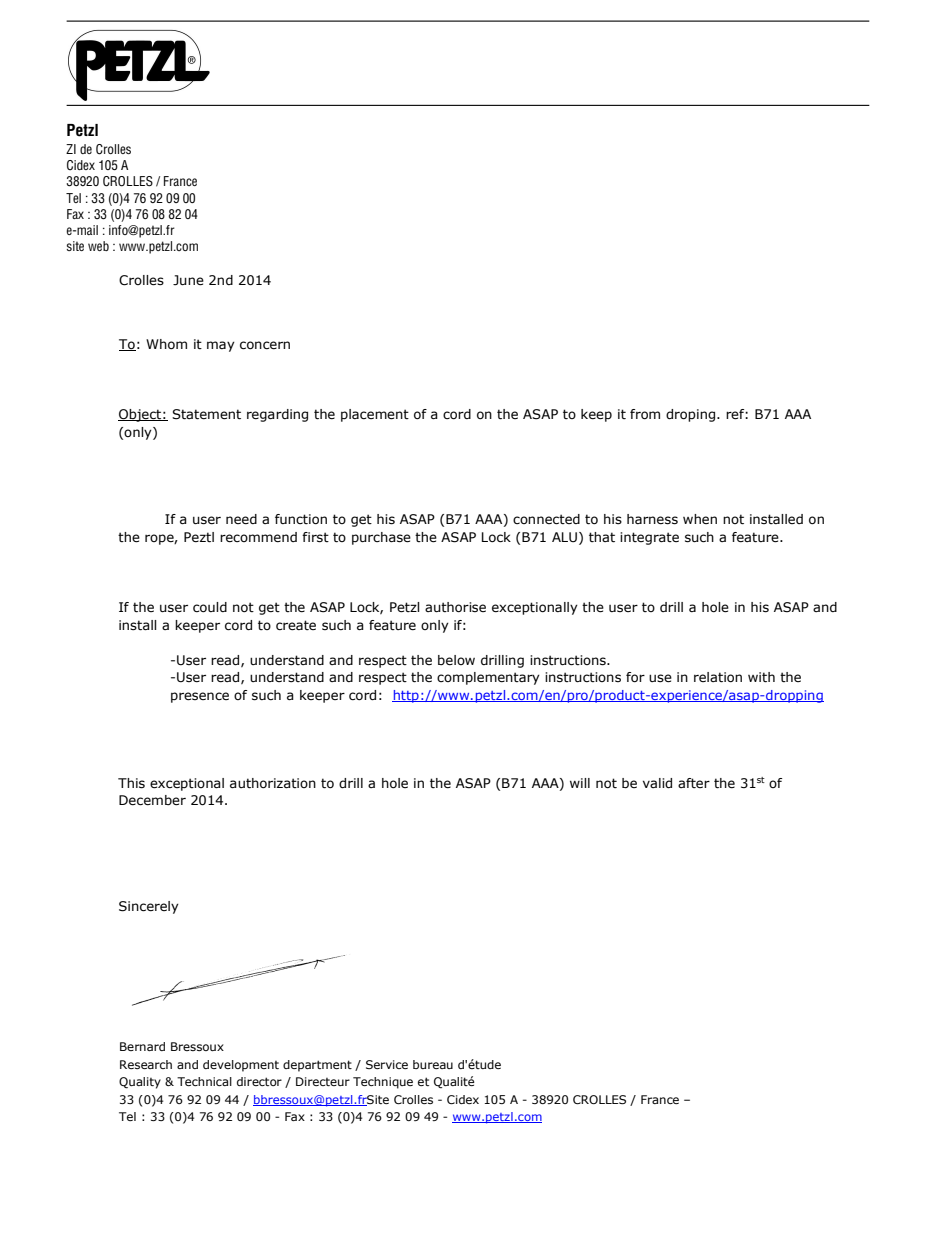  What do you see at coordinates (188, 280) in the screenshot?
I see `June` at bounding box center [188, 280].
